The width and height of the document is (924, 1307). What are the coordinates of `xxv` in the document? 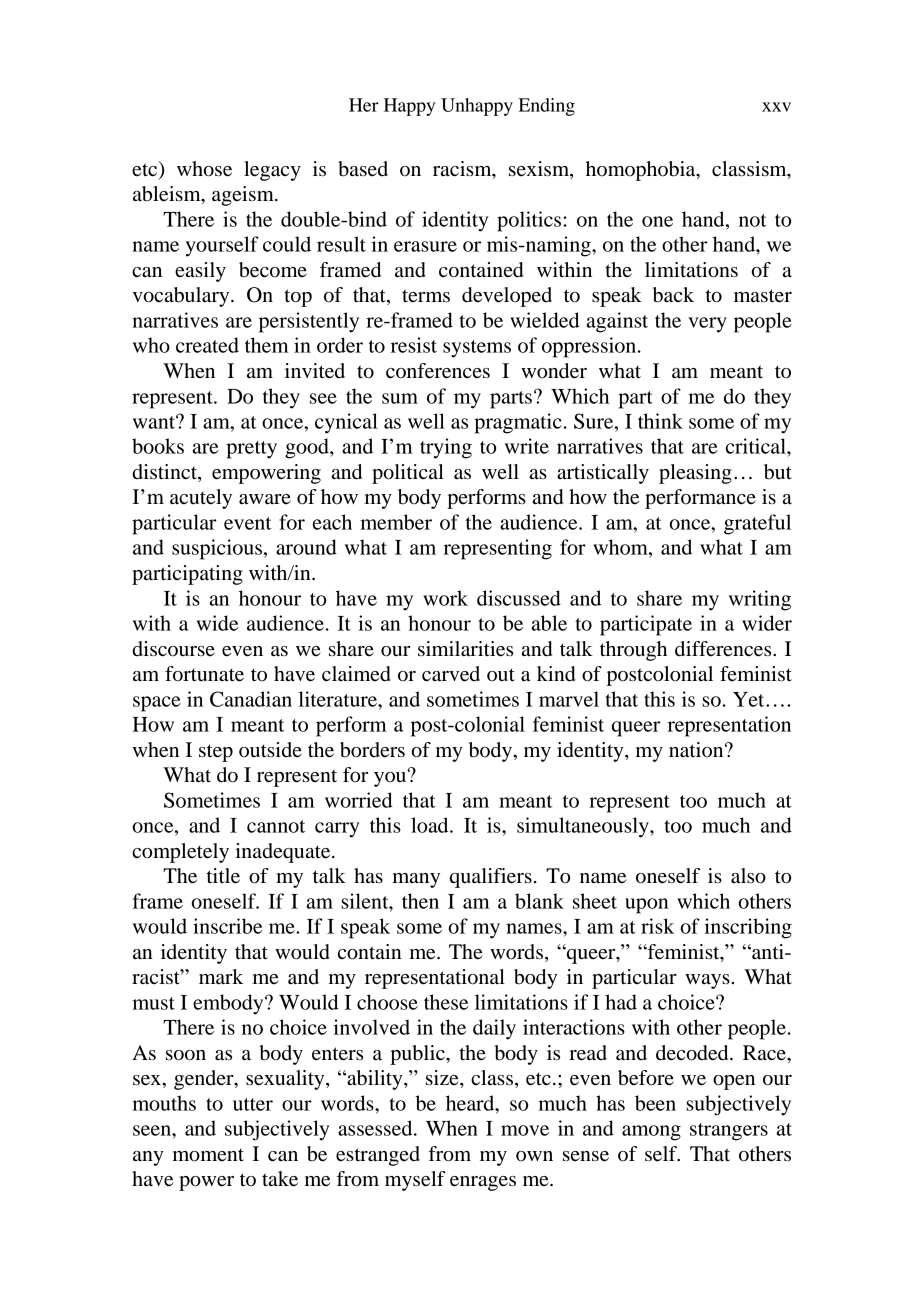 It's located at (776, 107).
